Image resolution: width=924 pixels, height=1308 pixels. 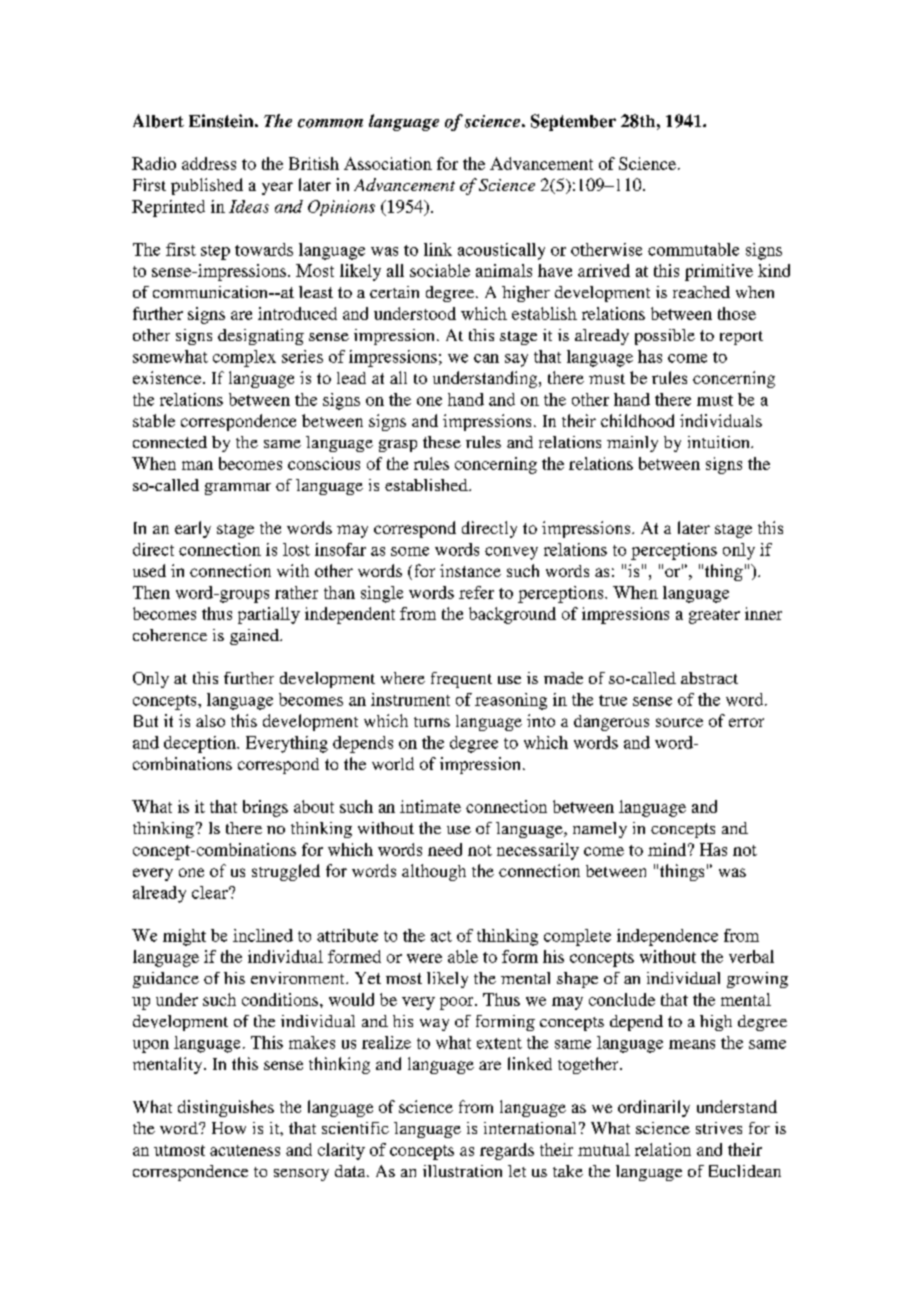 I want to click on inclined, so click(x=263, y=935).
